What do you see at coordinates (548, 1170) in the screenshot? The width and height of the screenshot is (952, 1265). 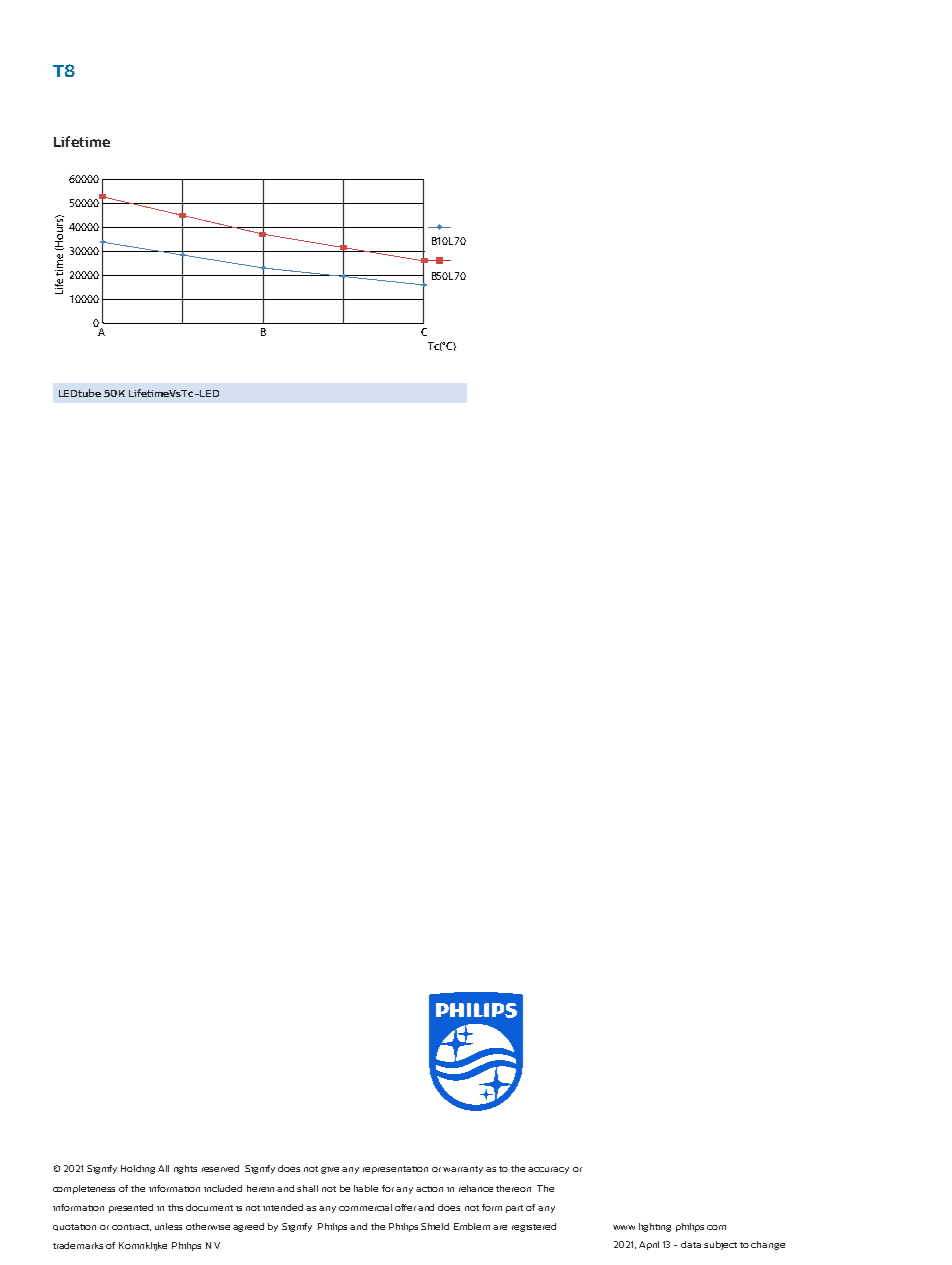 I see `accuracy` at bounding box center [548, 1170].
